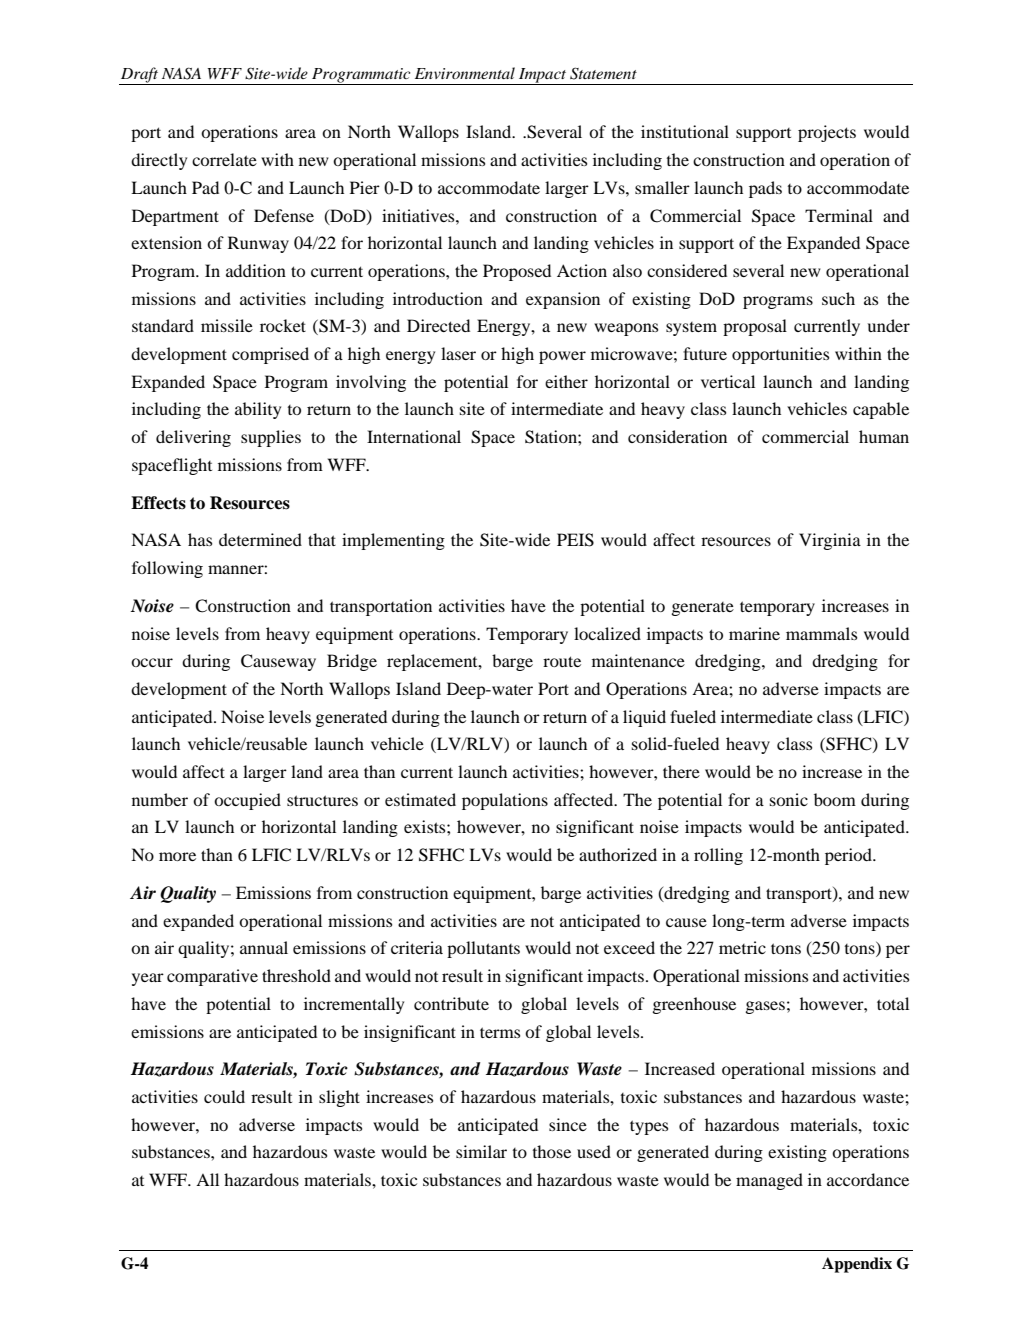 This document has height=1334, width=1031. I want to click on similar, so click(481, 1151).
